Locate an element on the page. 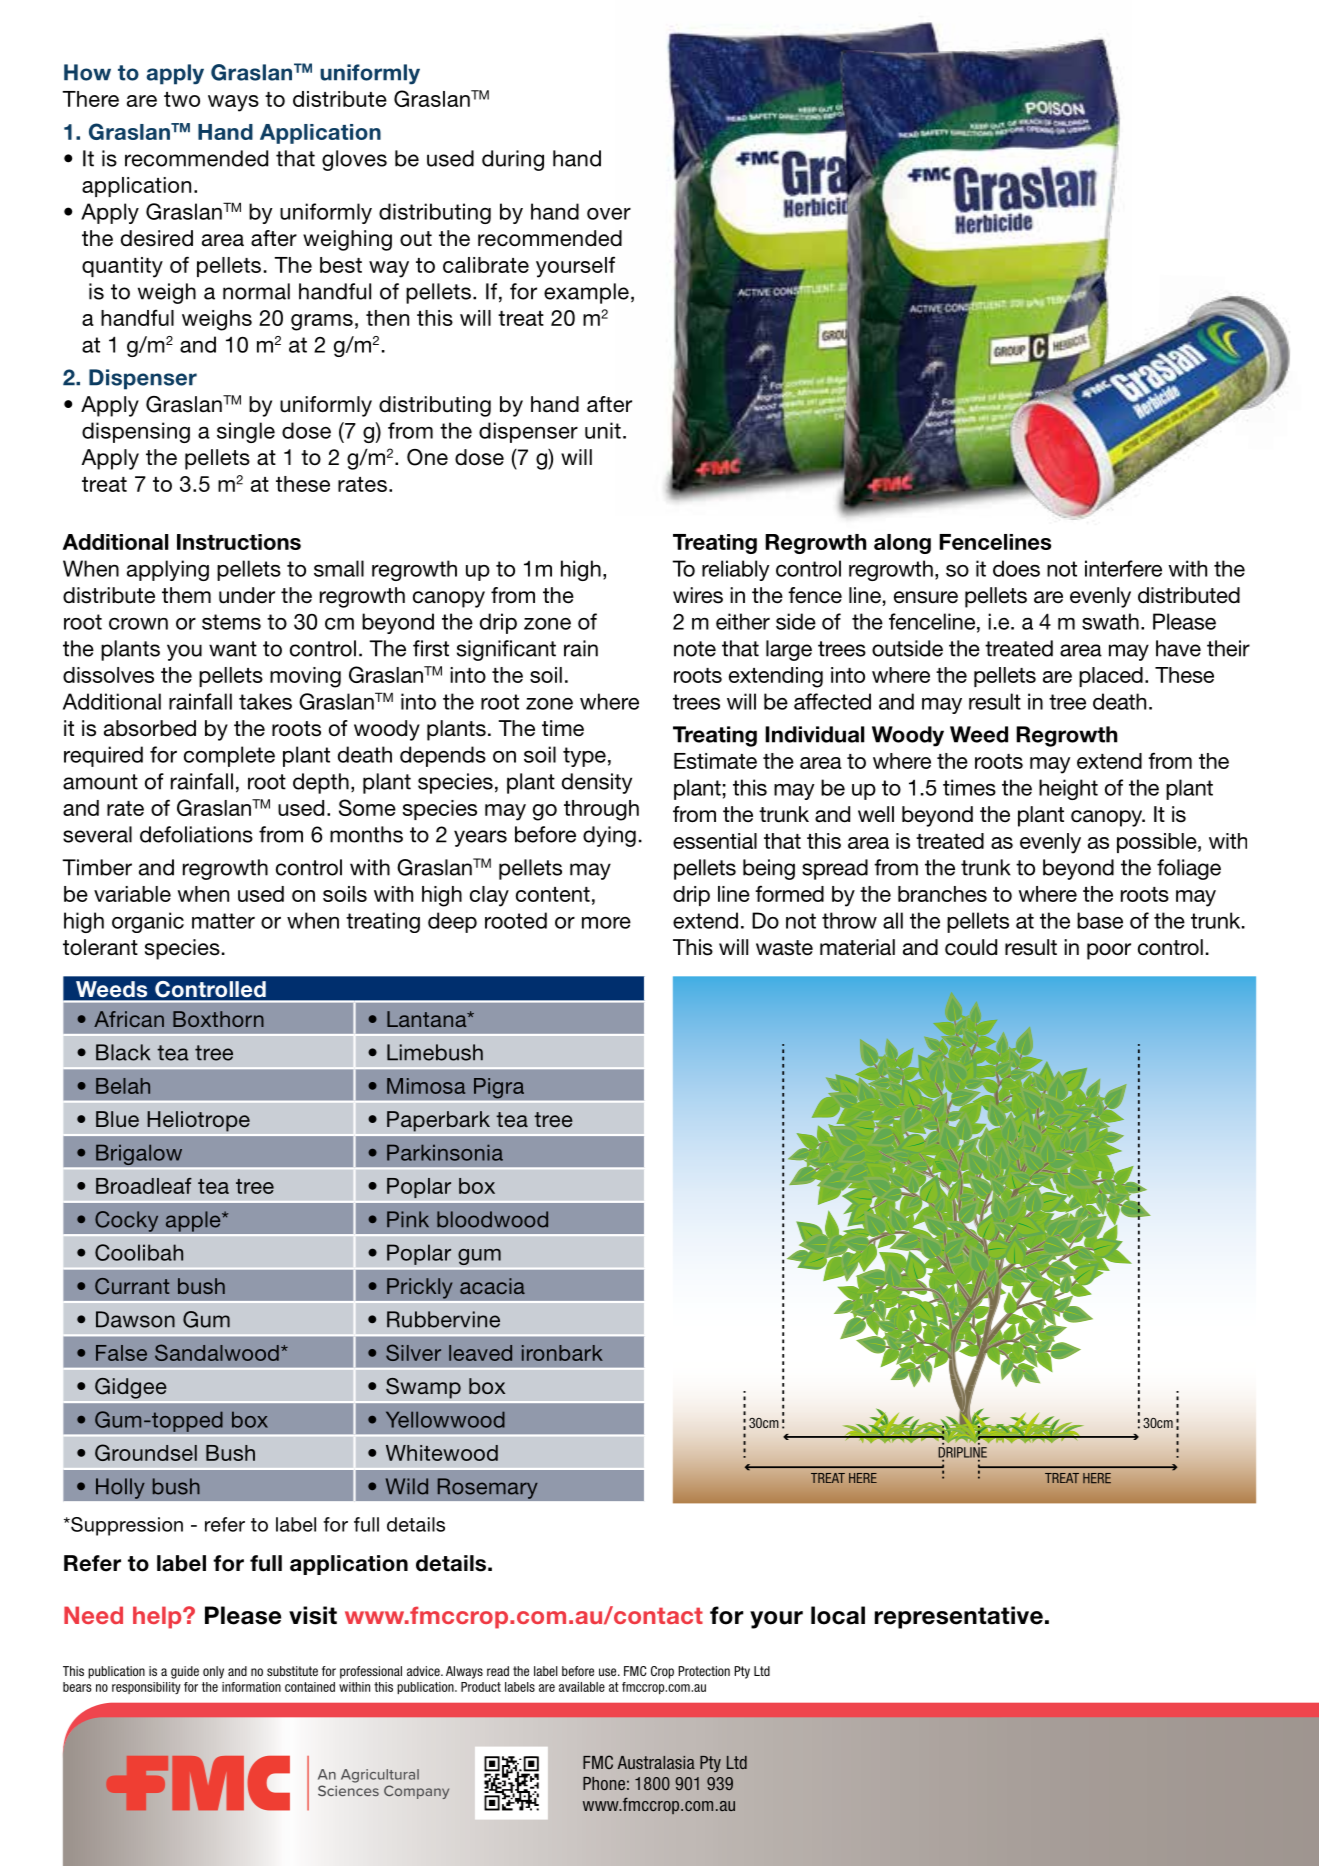  Australasia is located at coordinates (656, 1762).
